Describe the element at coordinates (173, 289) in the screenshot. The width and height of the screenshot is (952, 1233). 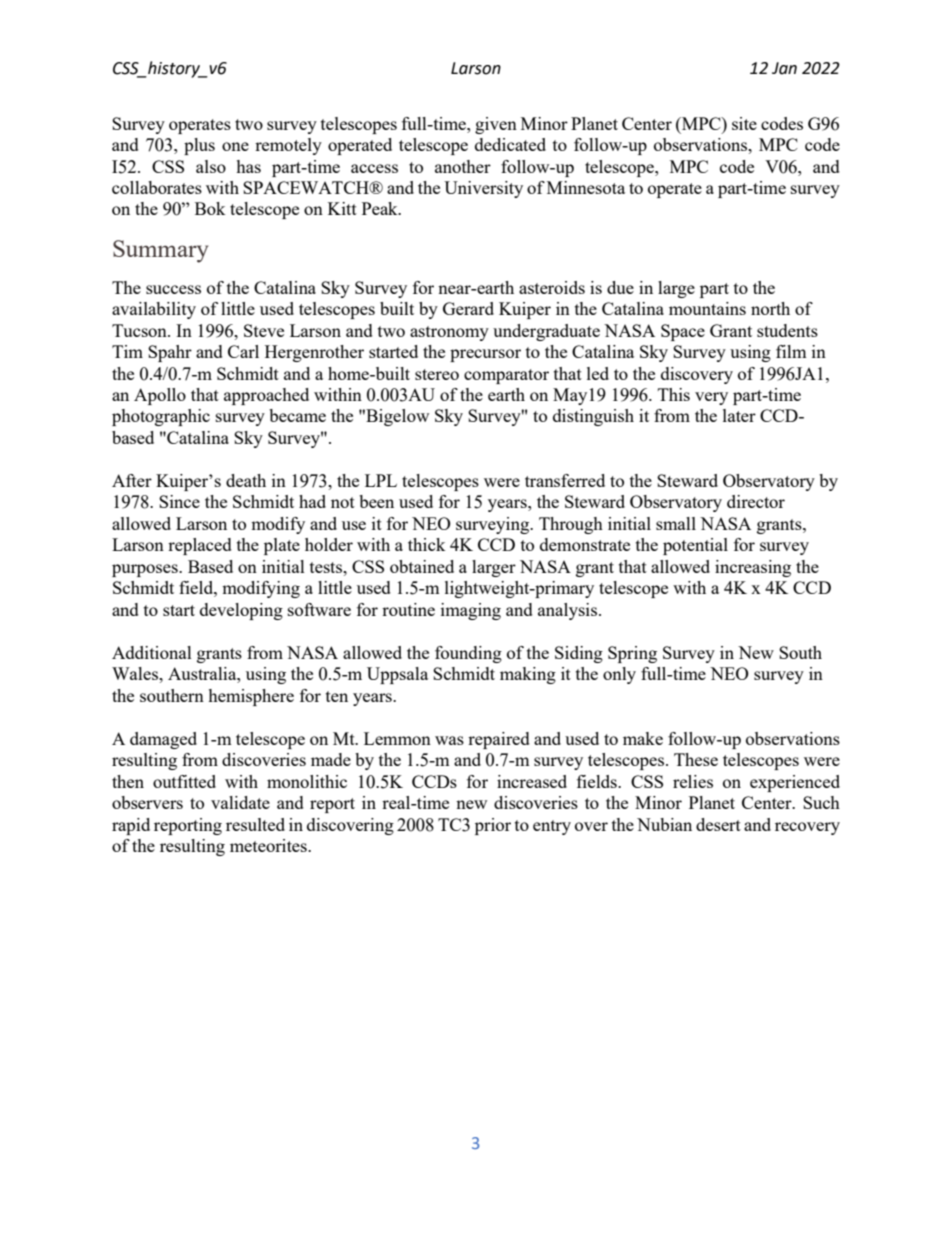
I see `success` at that location.
